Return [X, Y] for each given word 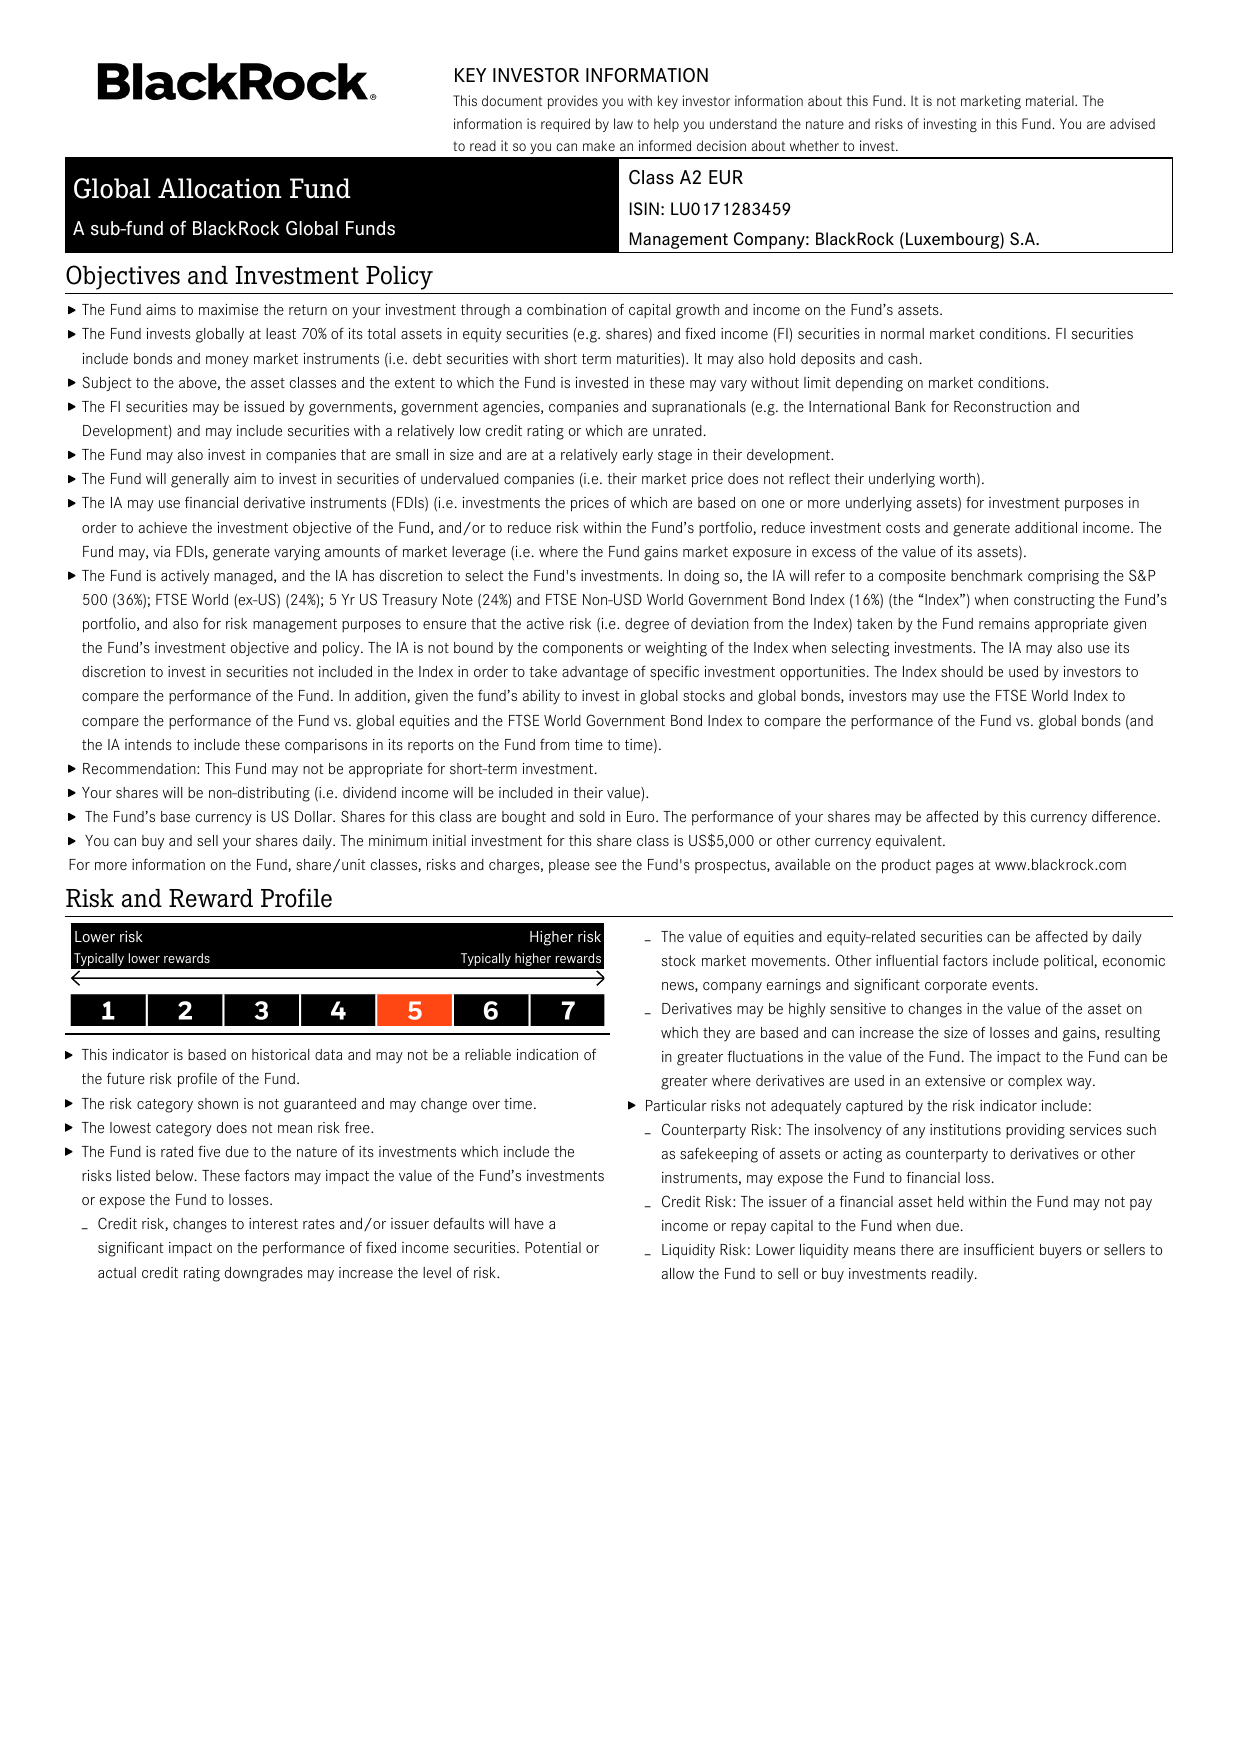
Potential [553, 1247]
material [1051, 100]
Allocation [220, 188]
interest [273, 1223]
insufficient [999, 1249]
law [623, 123]
